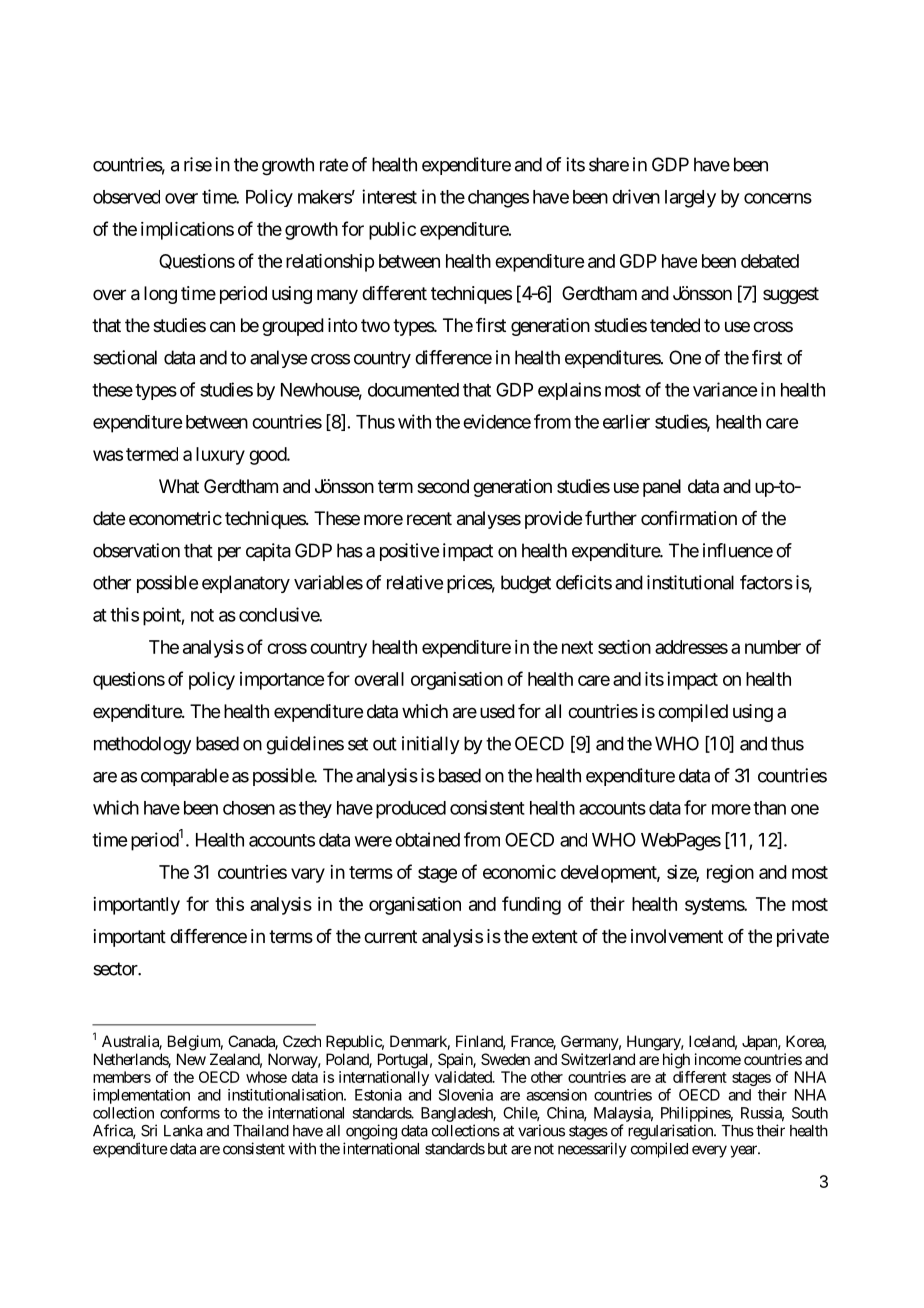 This document has width=924, height=1308. Describe the element at coordinates (282, 681) in the document. I see `importance` at that location.
